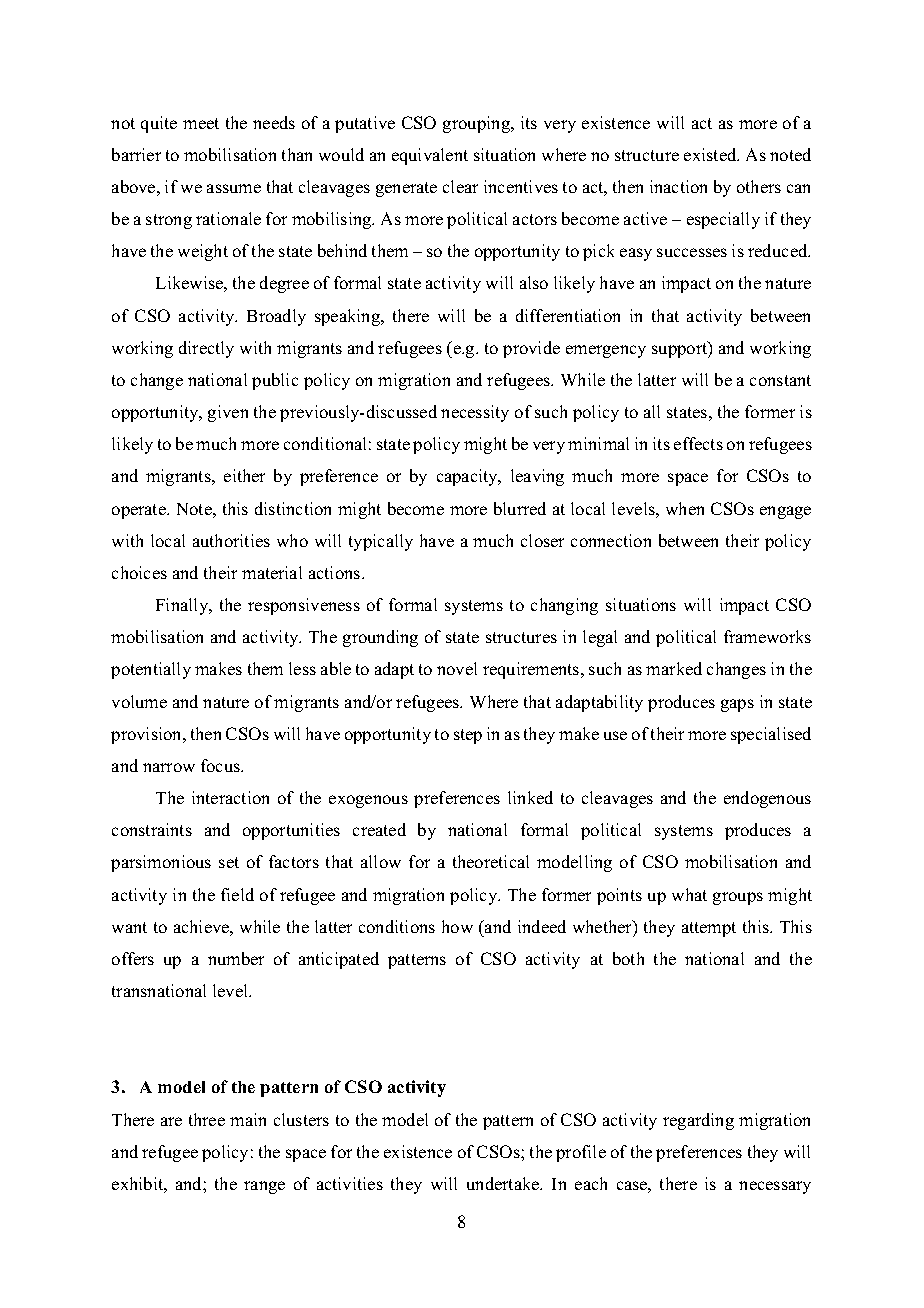 The width and height of the image is (924, 1308). I want to click on undertake, so click(504, 1183).
